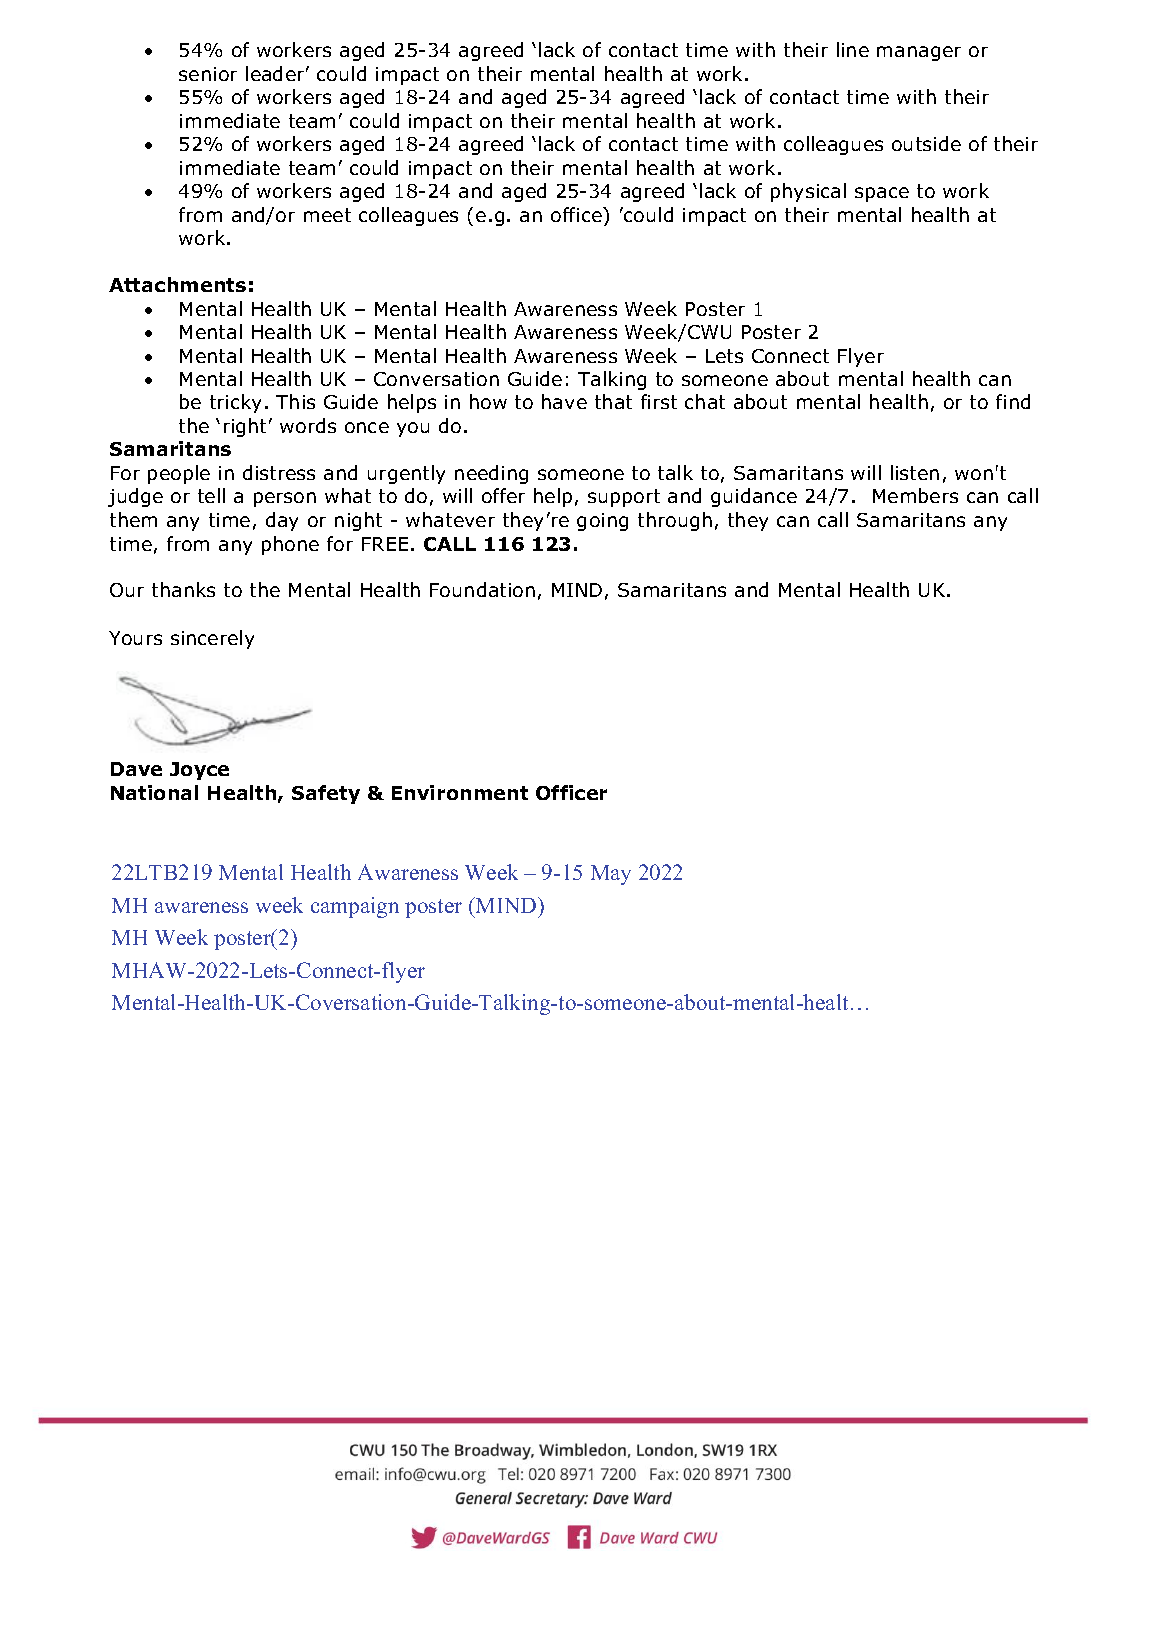  I want to click on space, so click(882, 194).
